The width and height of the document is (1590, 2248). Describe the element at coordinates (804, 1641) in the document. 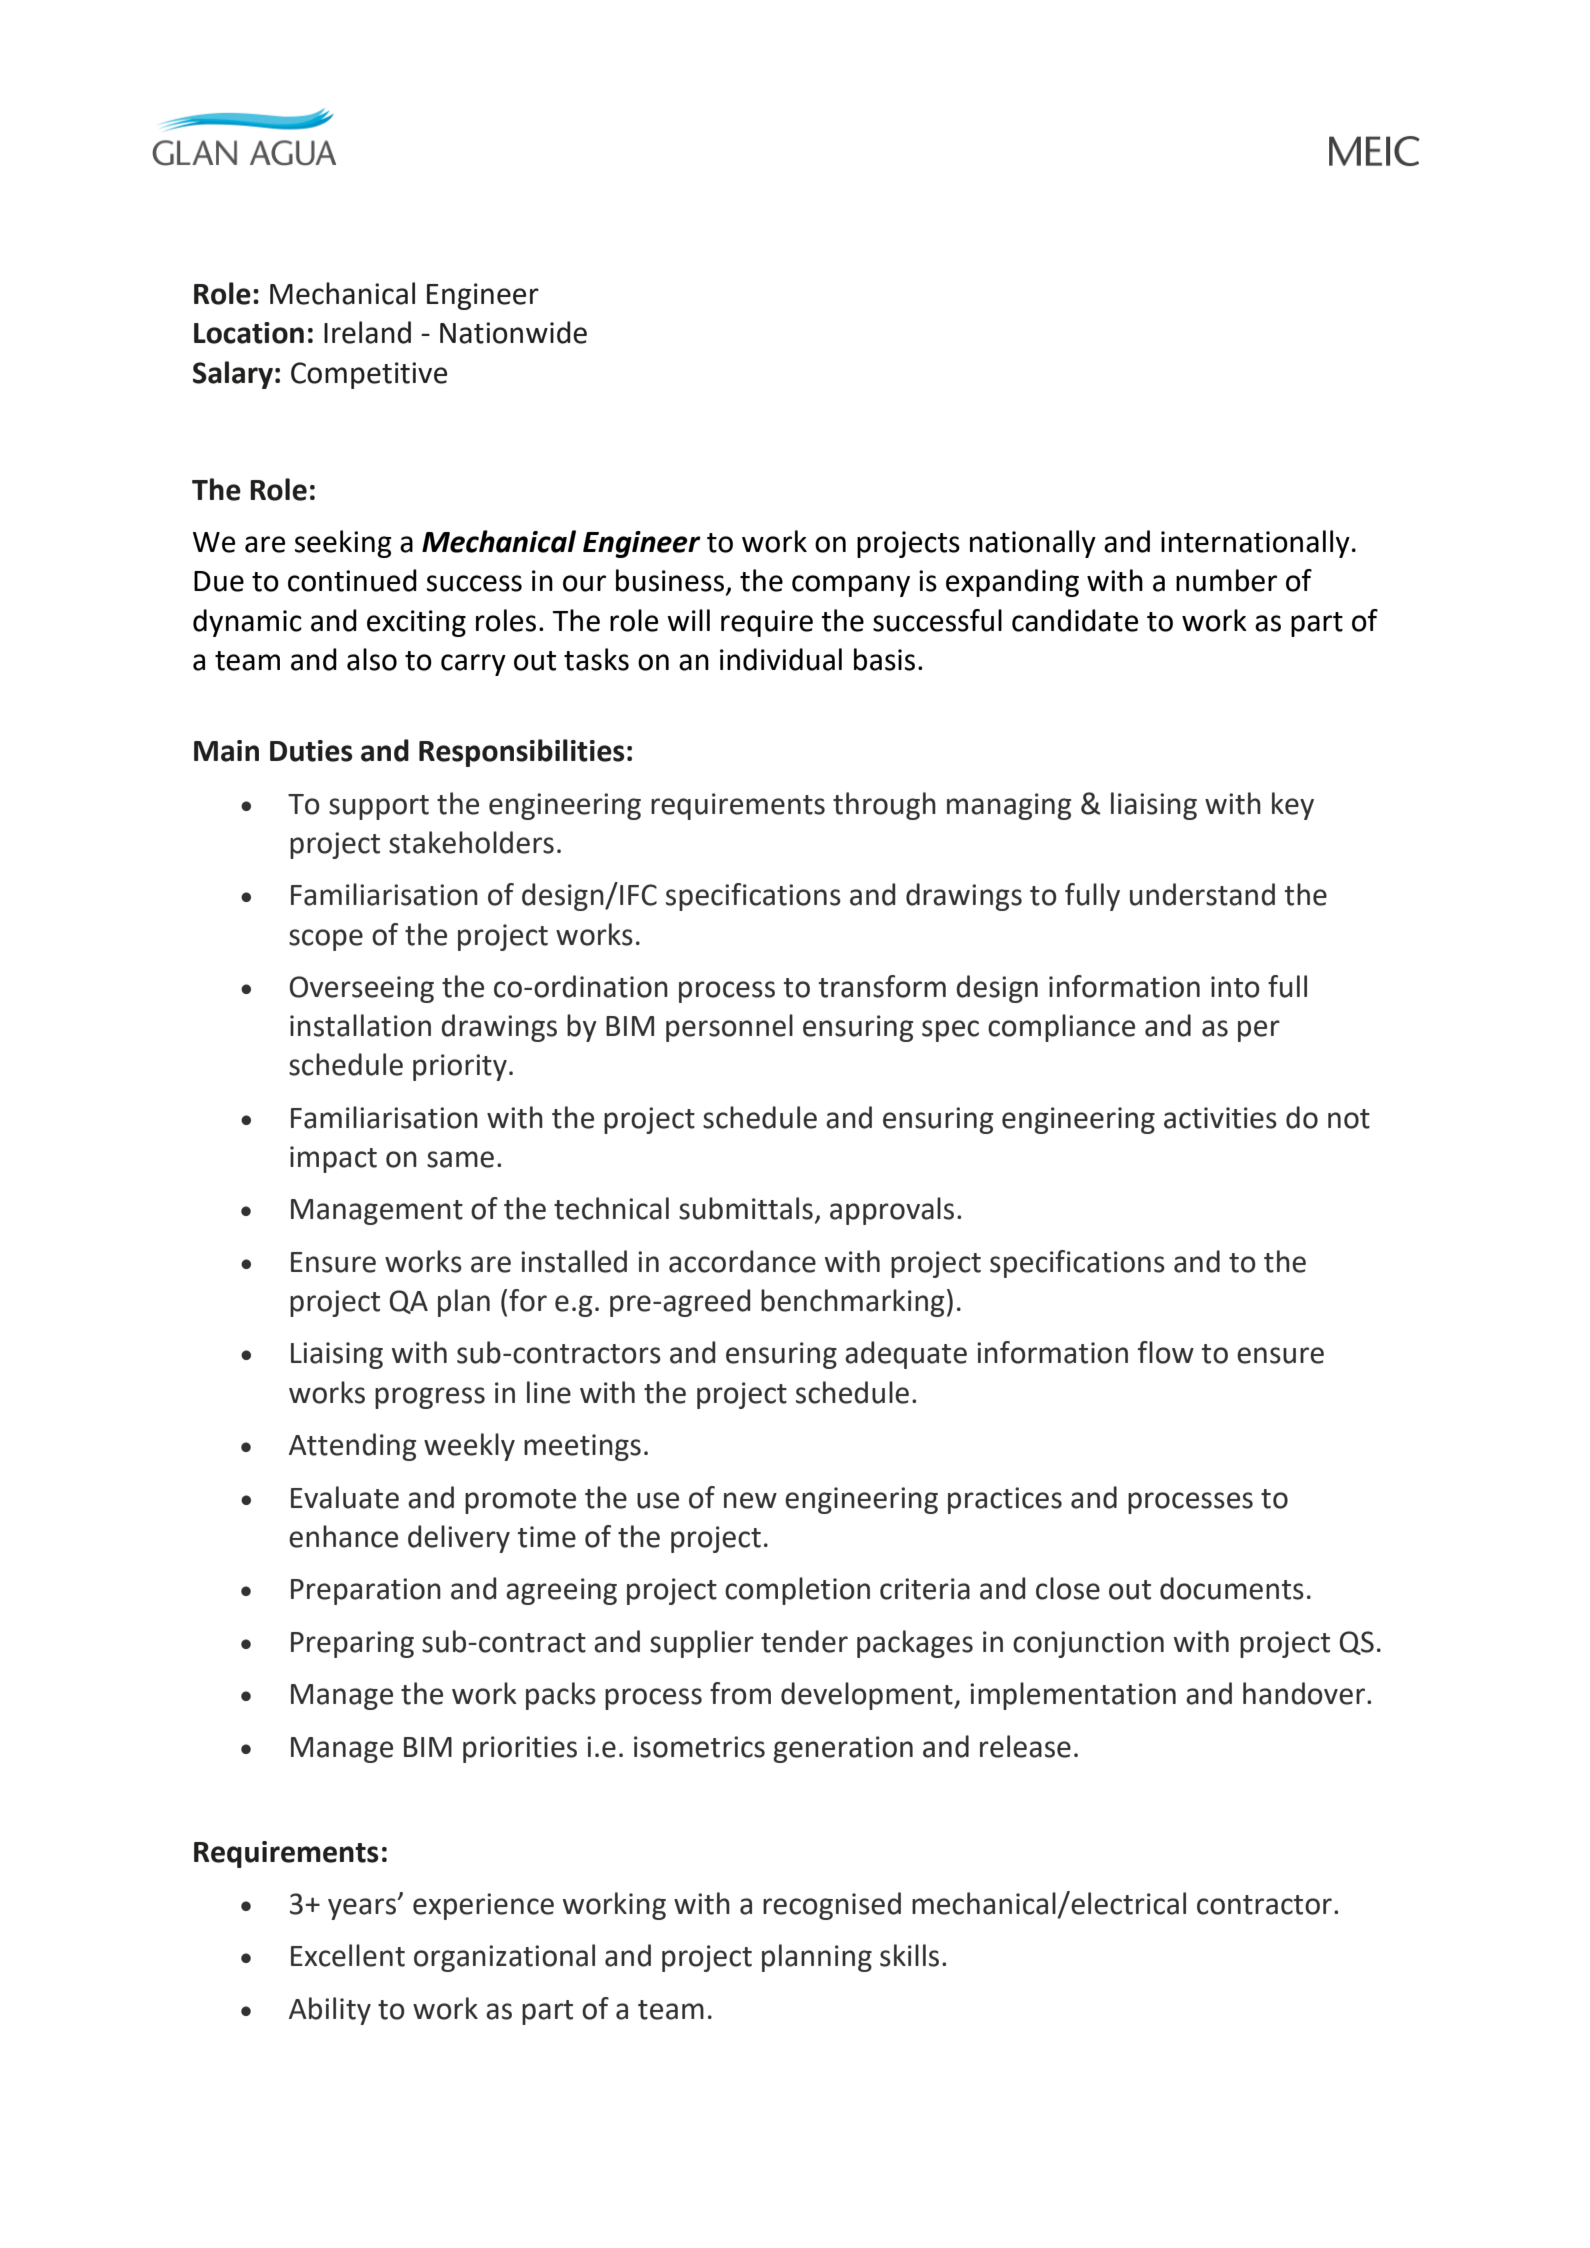

I see `tender` at that location.
